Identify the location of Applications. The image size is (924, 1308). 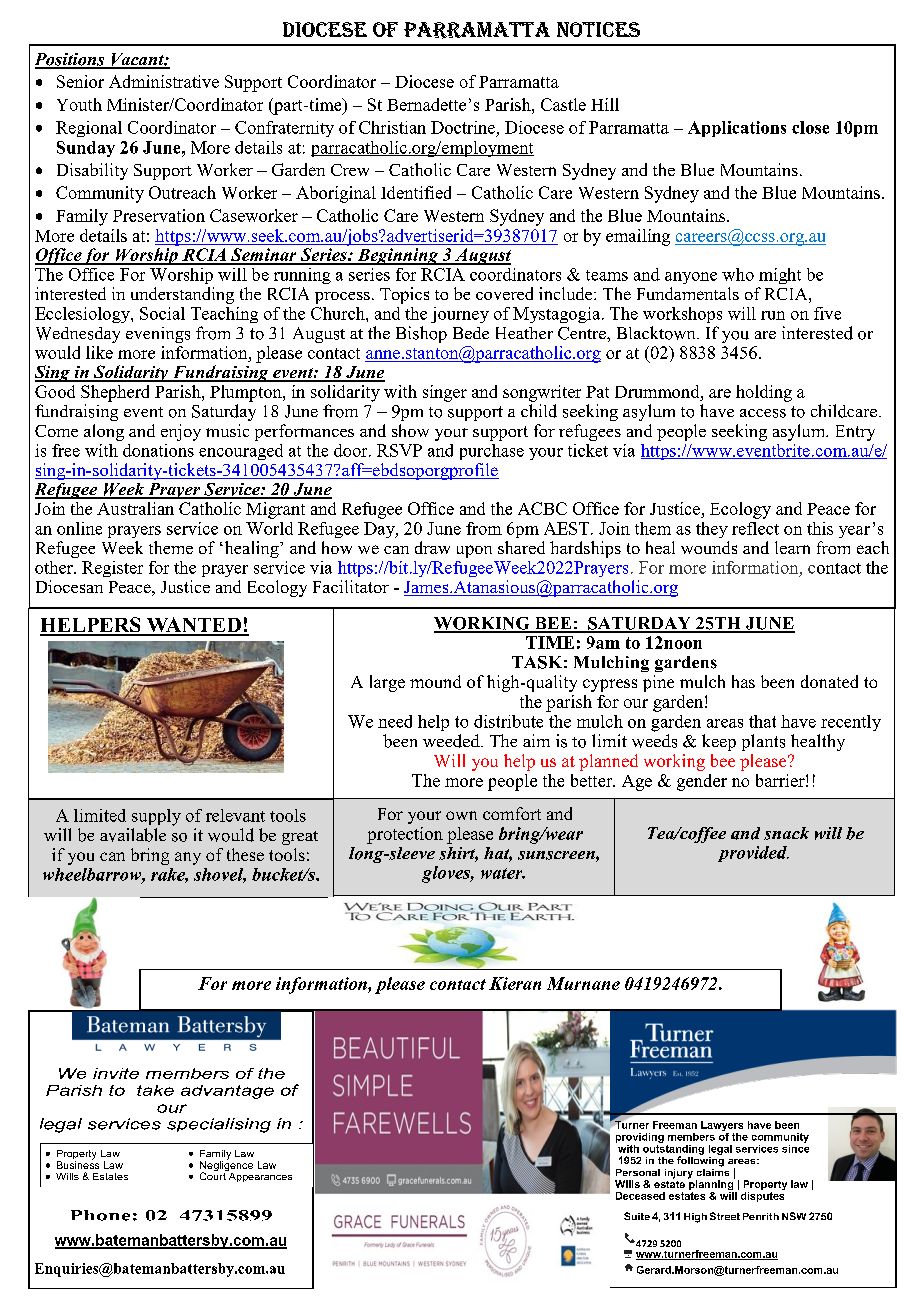
(737, 129).
